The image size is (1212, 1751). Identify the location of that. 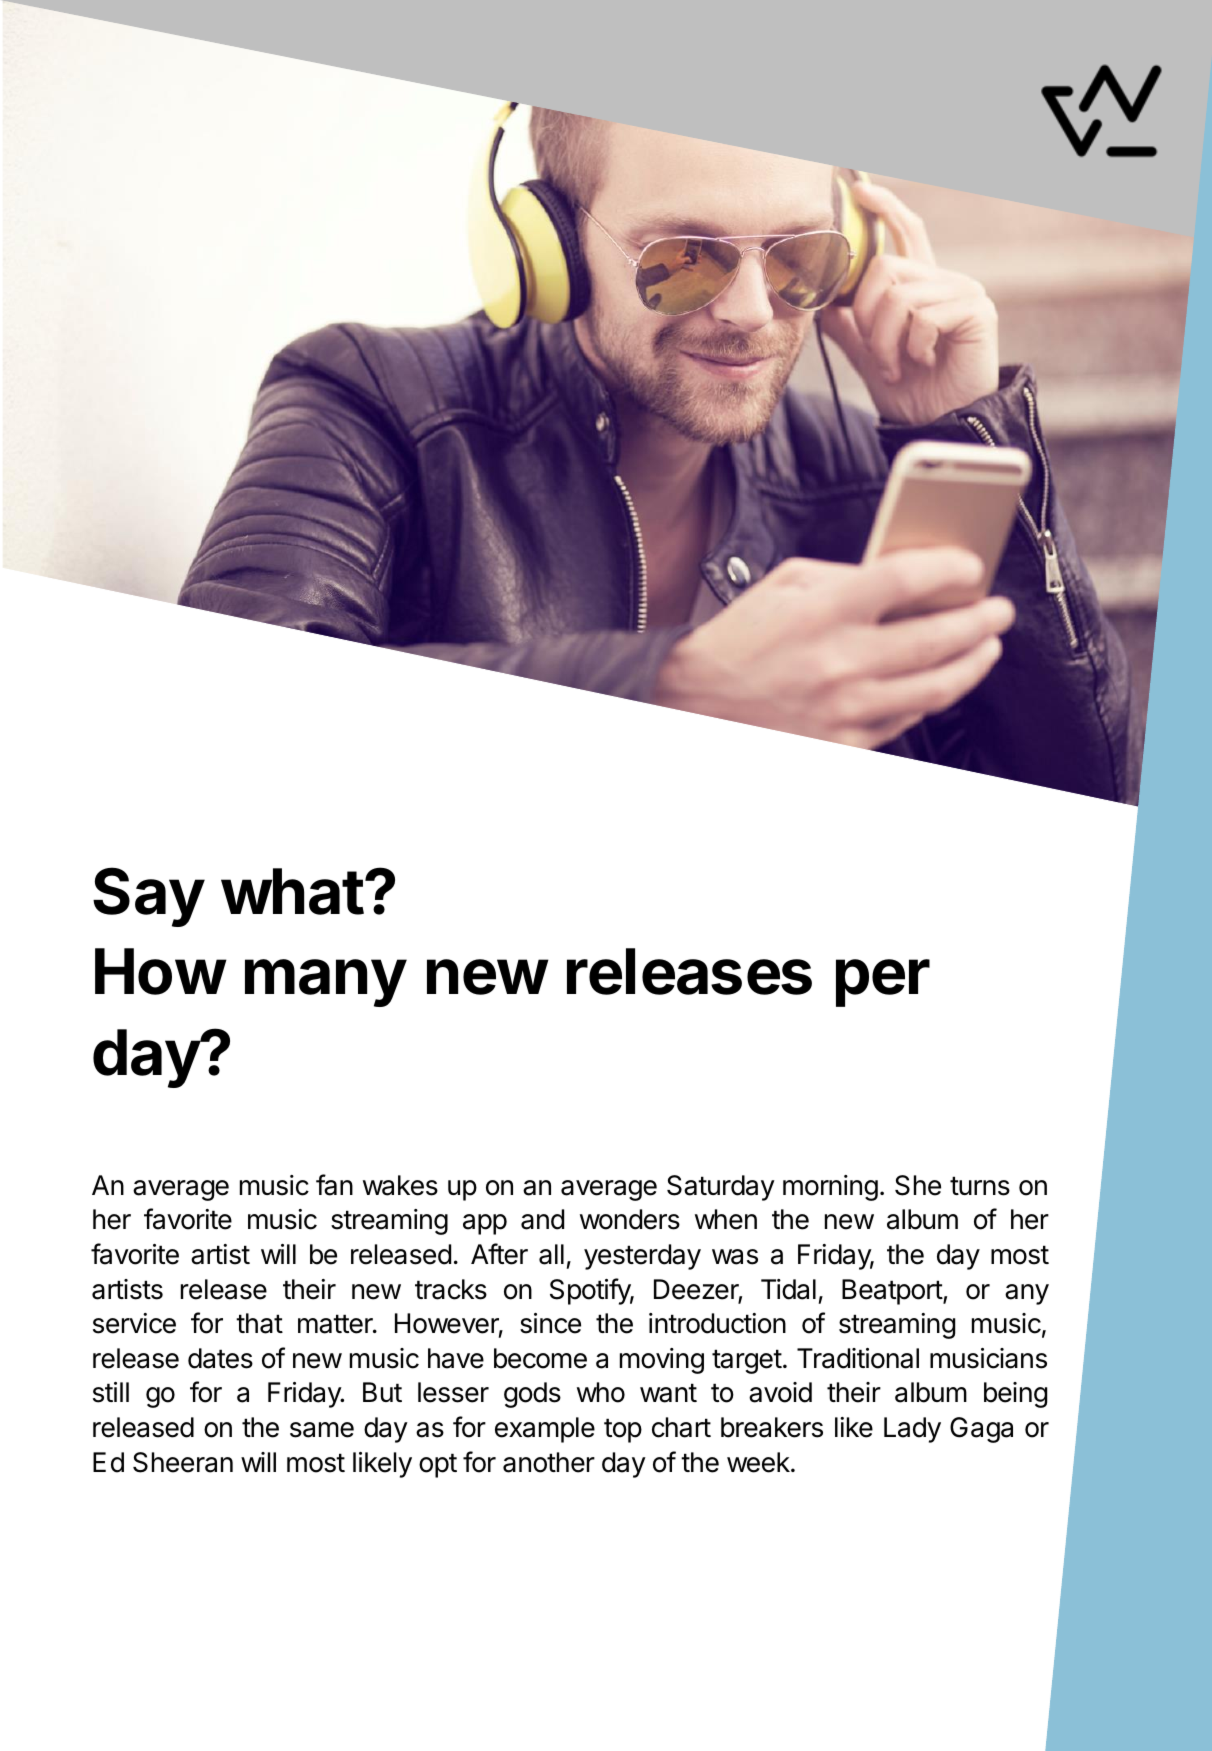
(259, 1323).
